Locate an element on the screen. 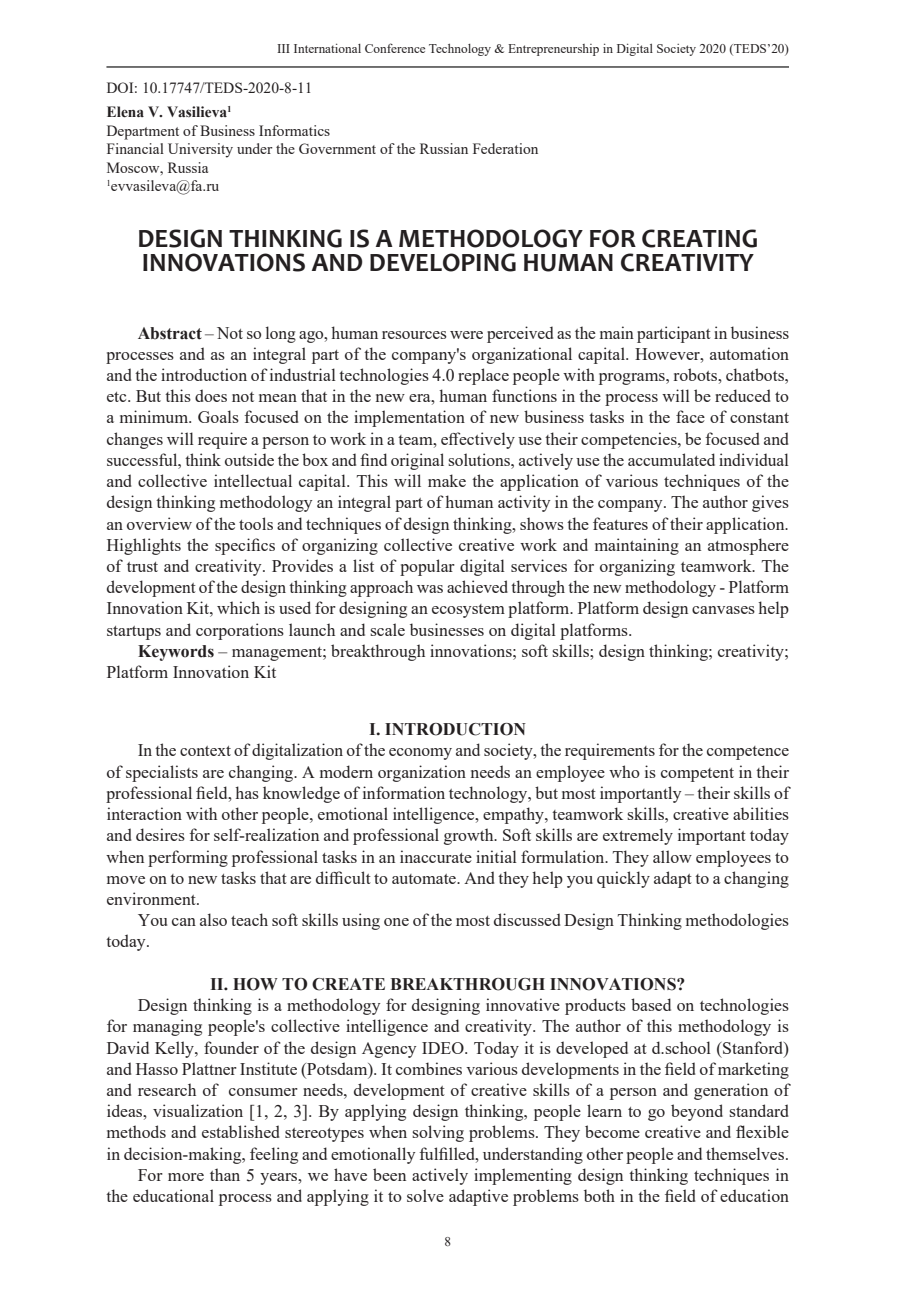  accumulated is located at coordinates (671, 459).
